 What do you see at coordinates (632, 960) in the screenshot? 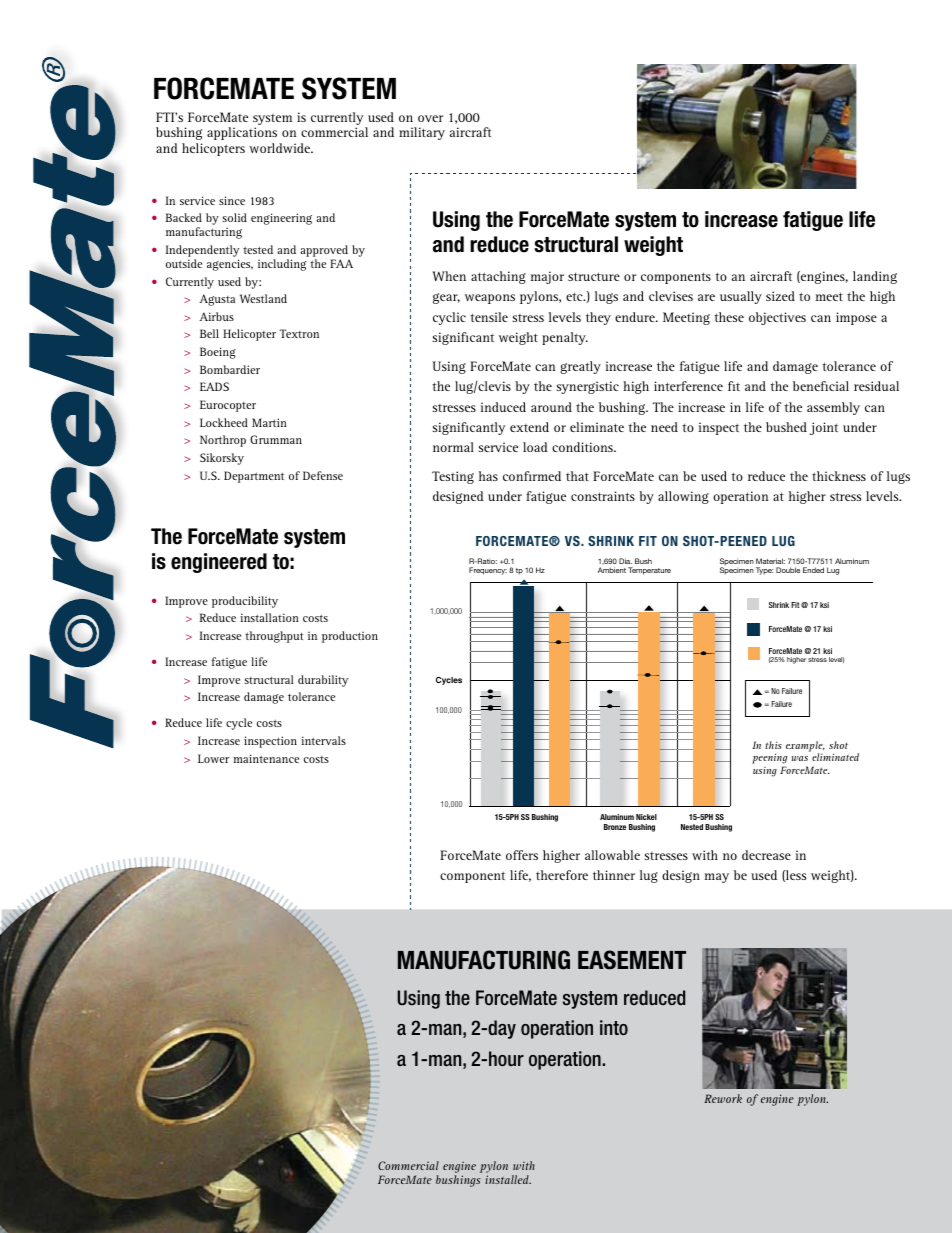
I see `EASEMENT` at bounding box center [632, 960].
